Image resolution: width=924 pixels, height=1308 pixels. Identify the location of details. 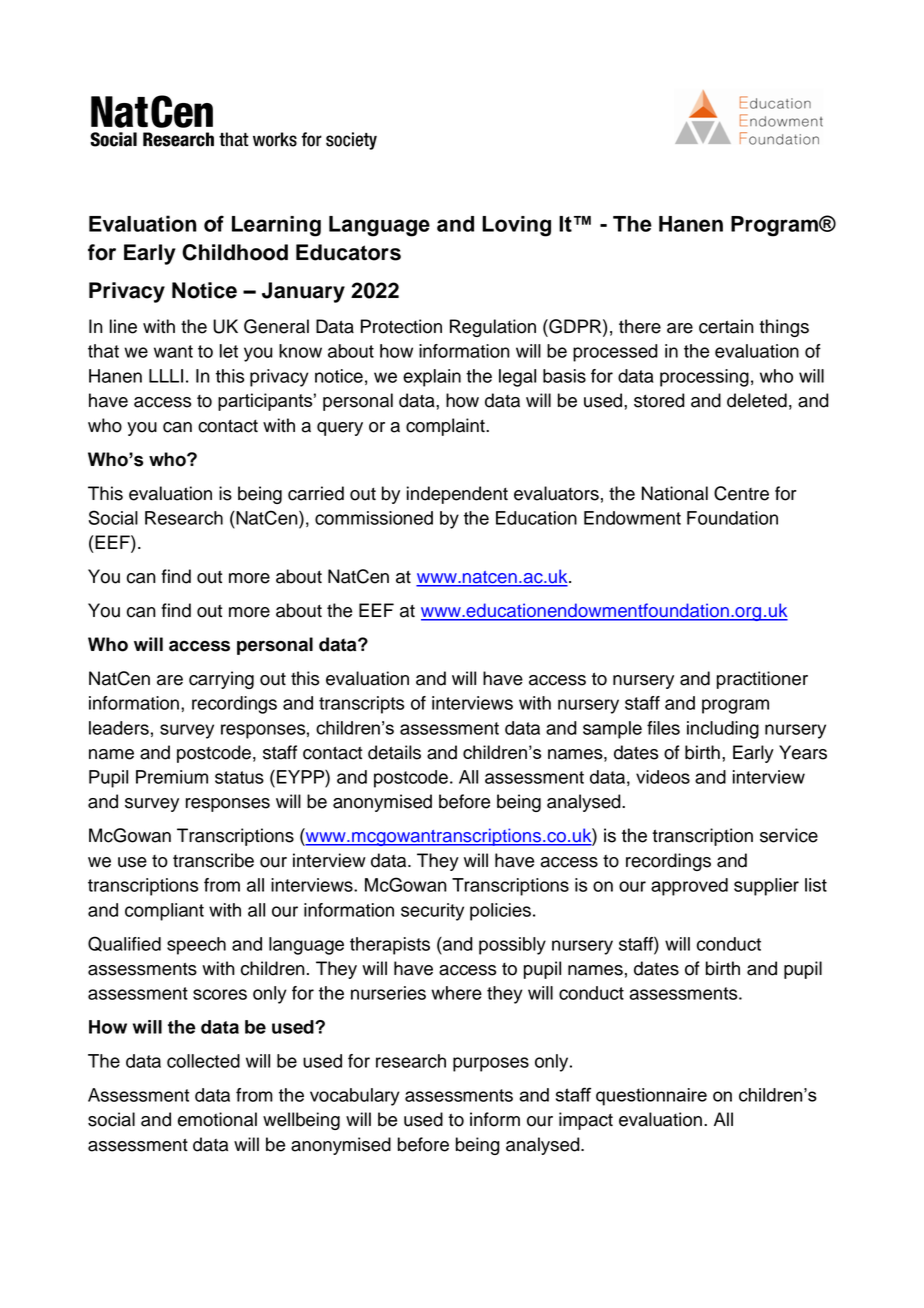
(394, 752).
